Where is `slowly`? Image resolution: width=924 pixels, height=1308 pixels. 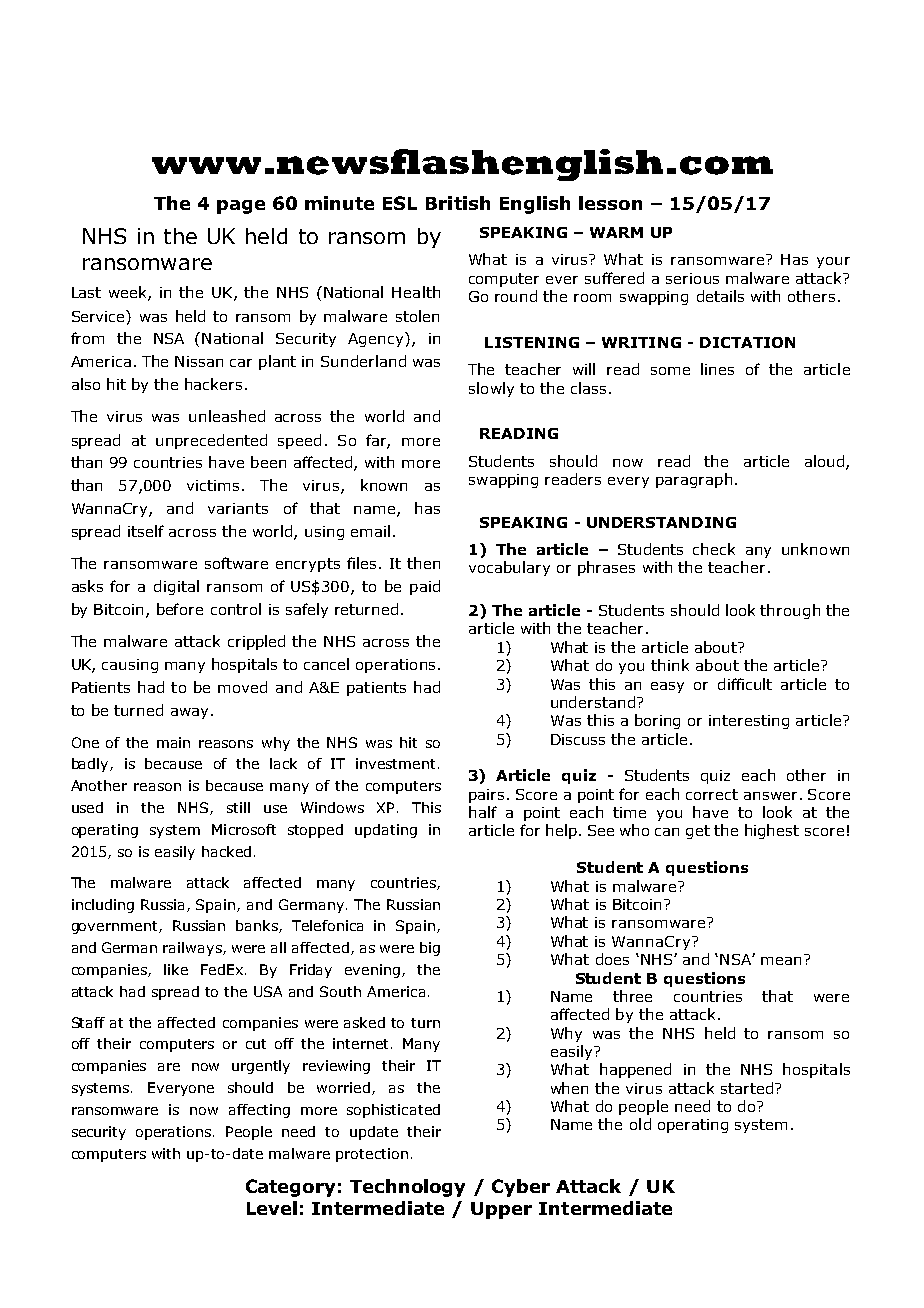
slowly is located at coordinates (491, 389).
